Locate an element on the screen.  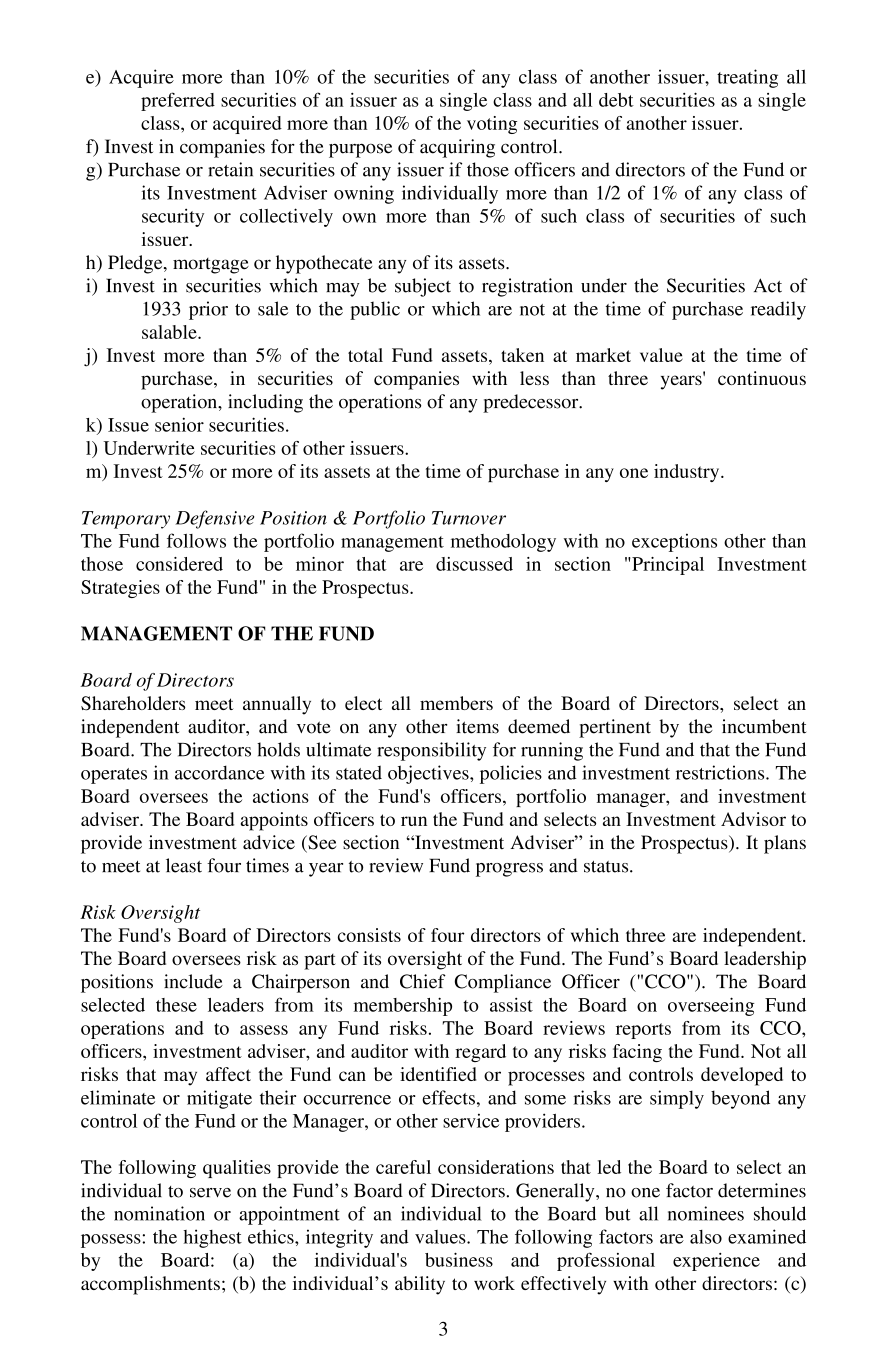
Advisor is located at coordinates (753, 819).
